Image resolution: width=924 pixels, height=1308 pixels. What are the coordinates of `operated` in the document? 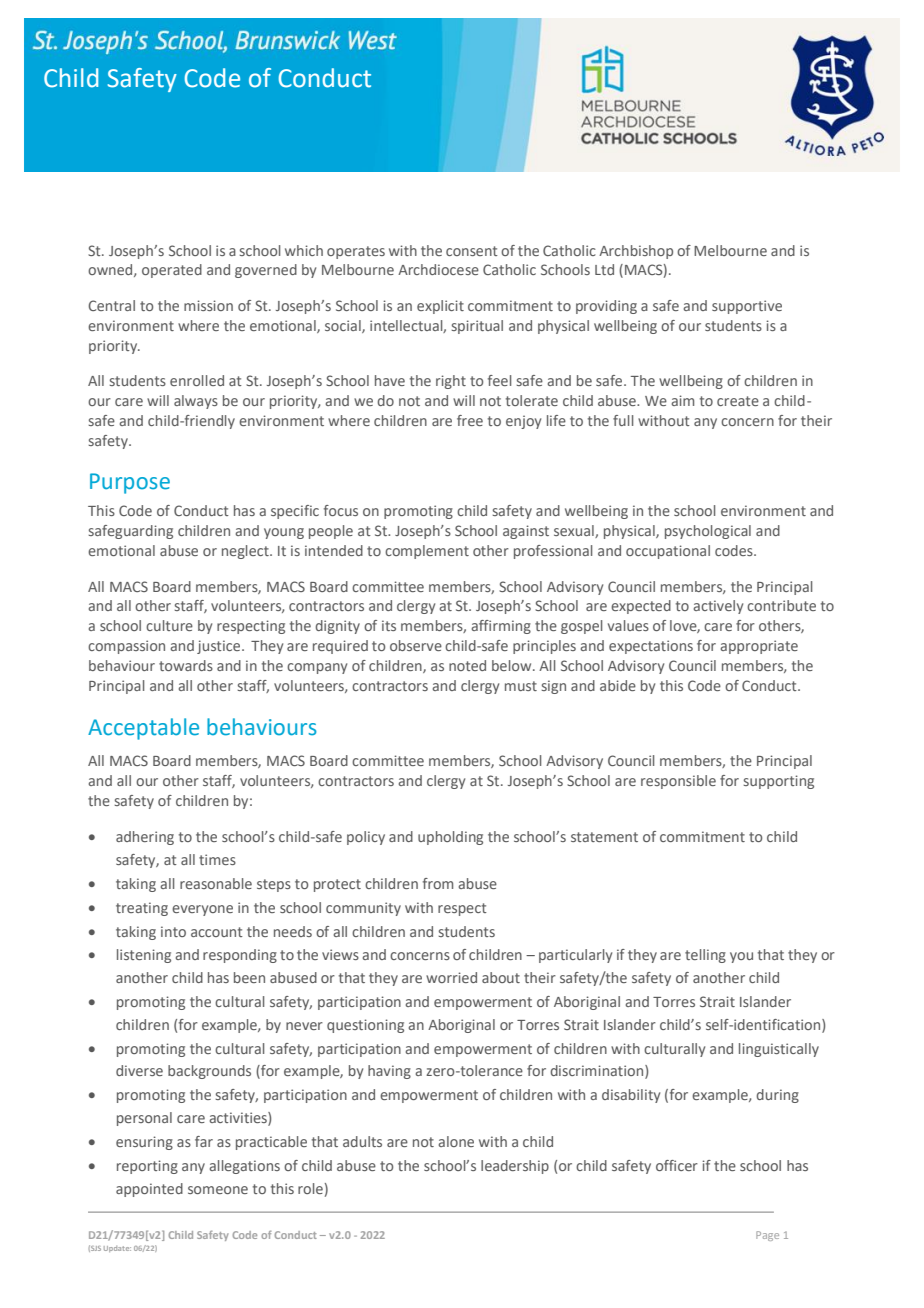 It's located at (172, 271).
